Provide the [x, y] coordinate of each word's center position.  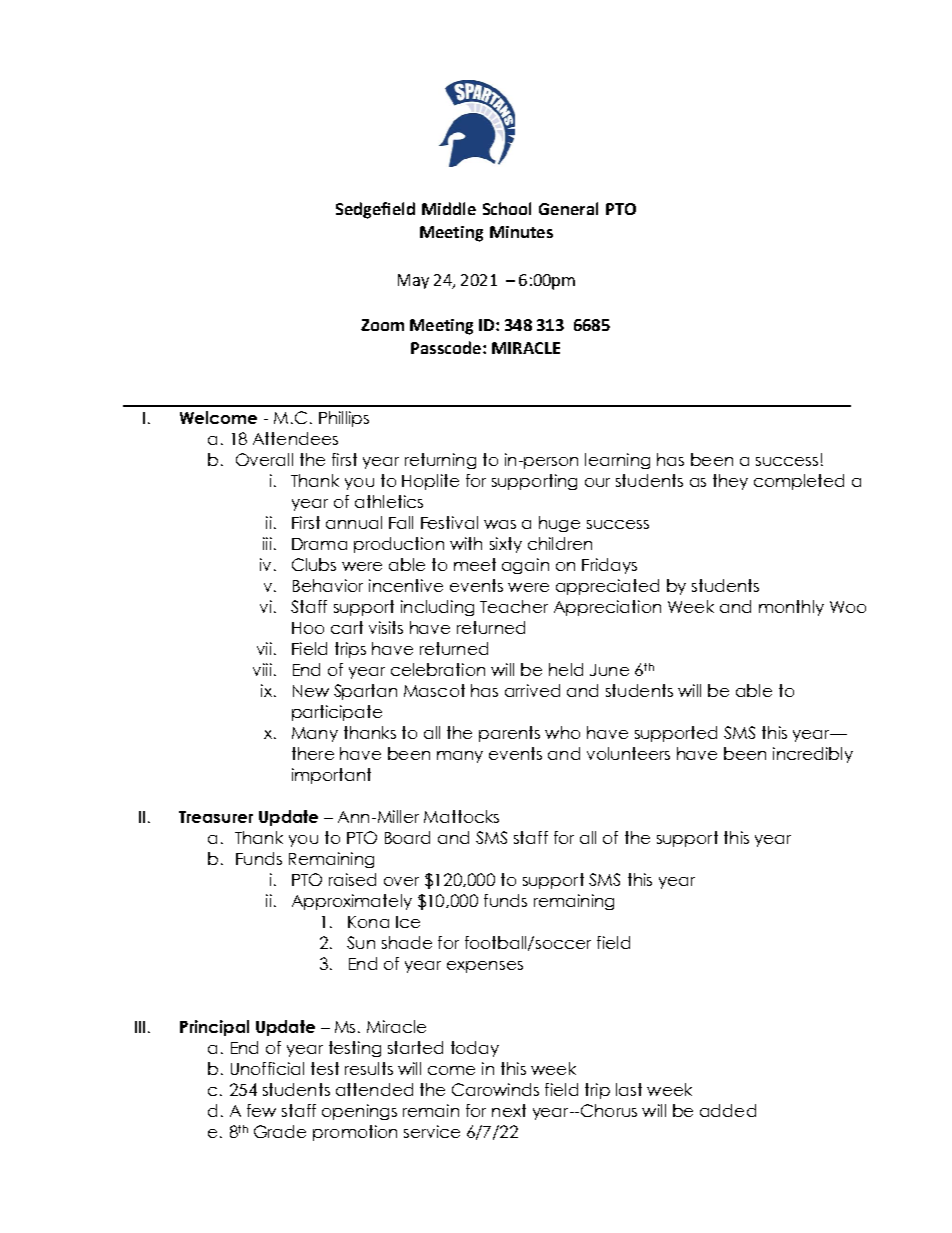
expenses [485, 967]
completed [799, 482]
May [413, 281]
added [728, 1110]
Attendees [295, 438]
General [568, 208]
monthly [791, 608]
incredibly [813, 755]
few [261, 1110]
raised [352, 879]
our [597, 482]
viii [262, 669]
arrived [532, 690]
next [509, 1110]
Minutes [521, 232]
